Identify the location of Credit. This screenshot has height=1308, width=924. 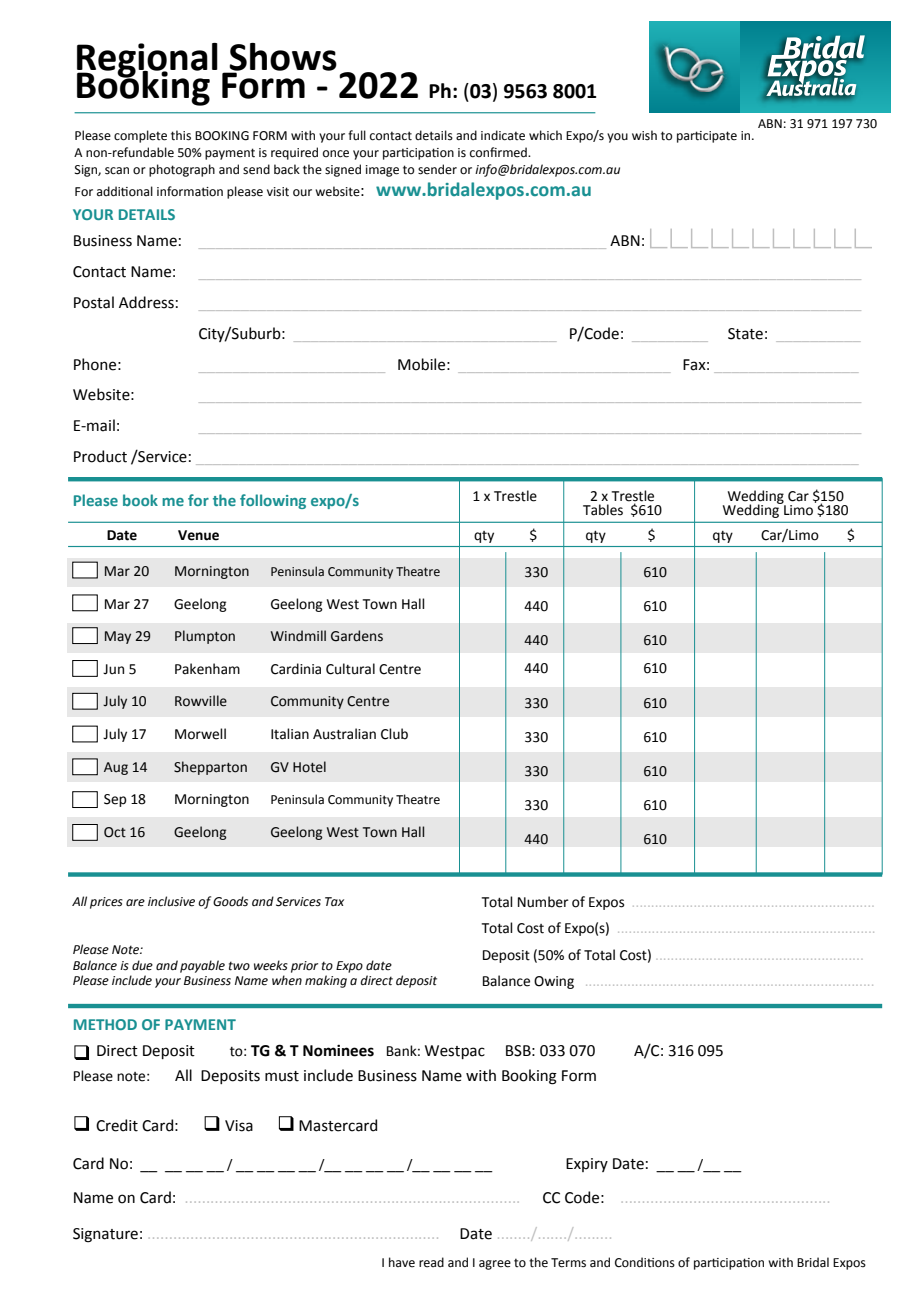
(117, 1125).
